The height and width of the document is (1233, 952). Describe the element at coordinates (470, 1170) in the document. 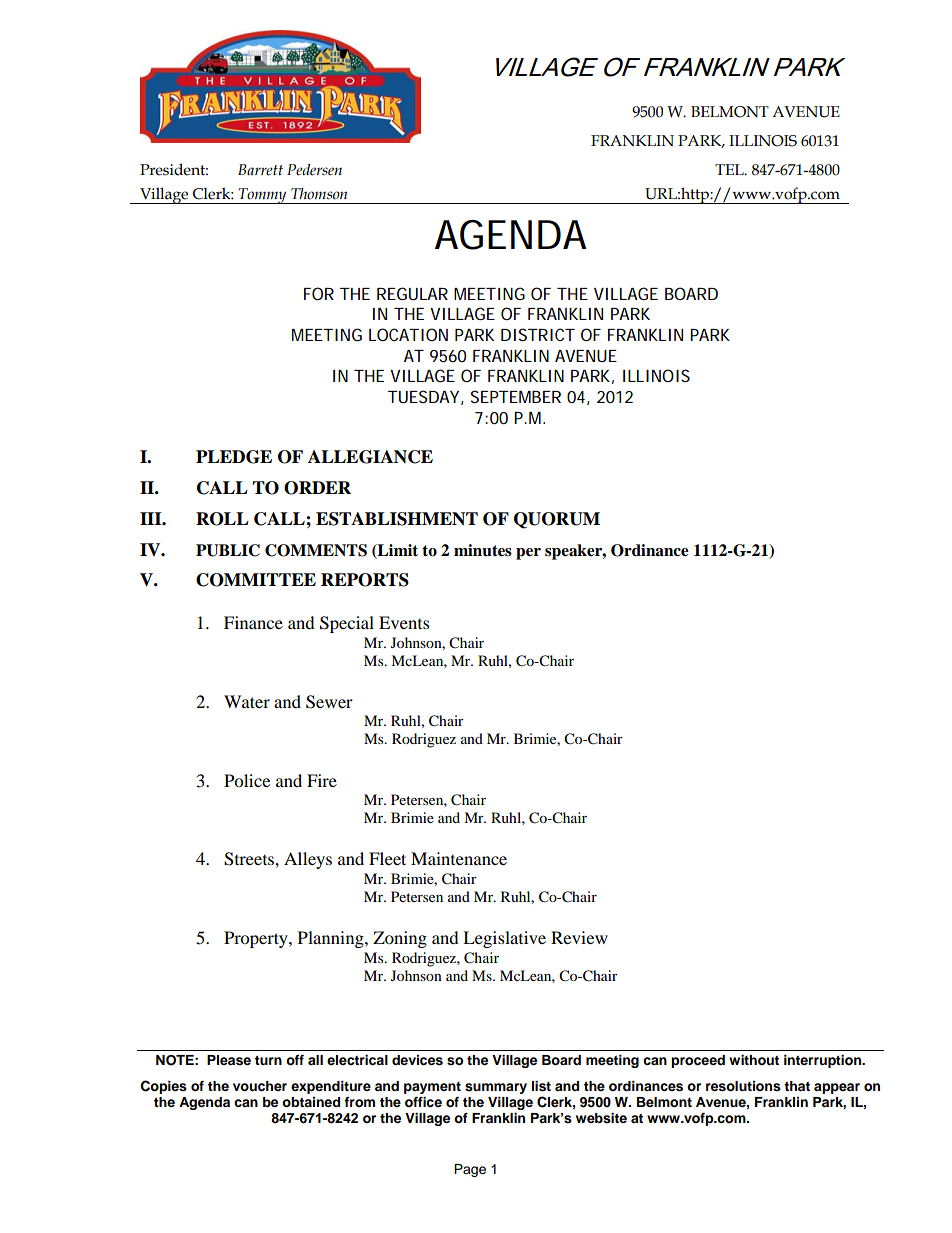

I see `Page` at that location.
